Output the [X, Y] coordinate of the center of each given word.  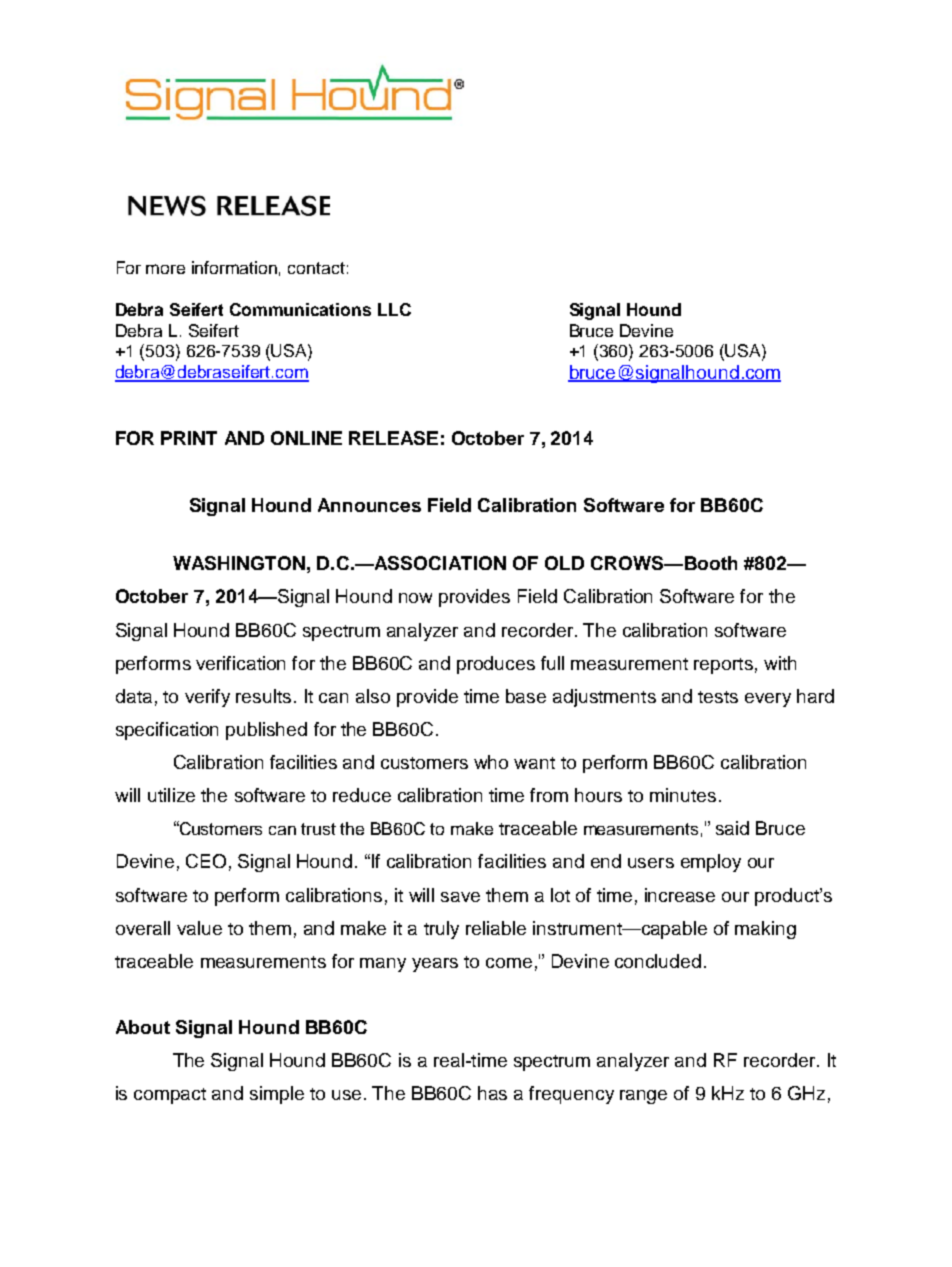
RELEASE [393, 438]
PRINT [189, 438]
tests [718, 697]
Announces [369, 505]
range [643, 1097]
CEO [206, 861]
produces [496, 665]
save [460, 897]
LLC [394, 309]
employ [711, 863]
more [165, 269]
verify [207, 698]
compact [170, 1096]
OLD [564, 563]
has [492, 1093]
